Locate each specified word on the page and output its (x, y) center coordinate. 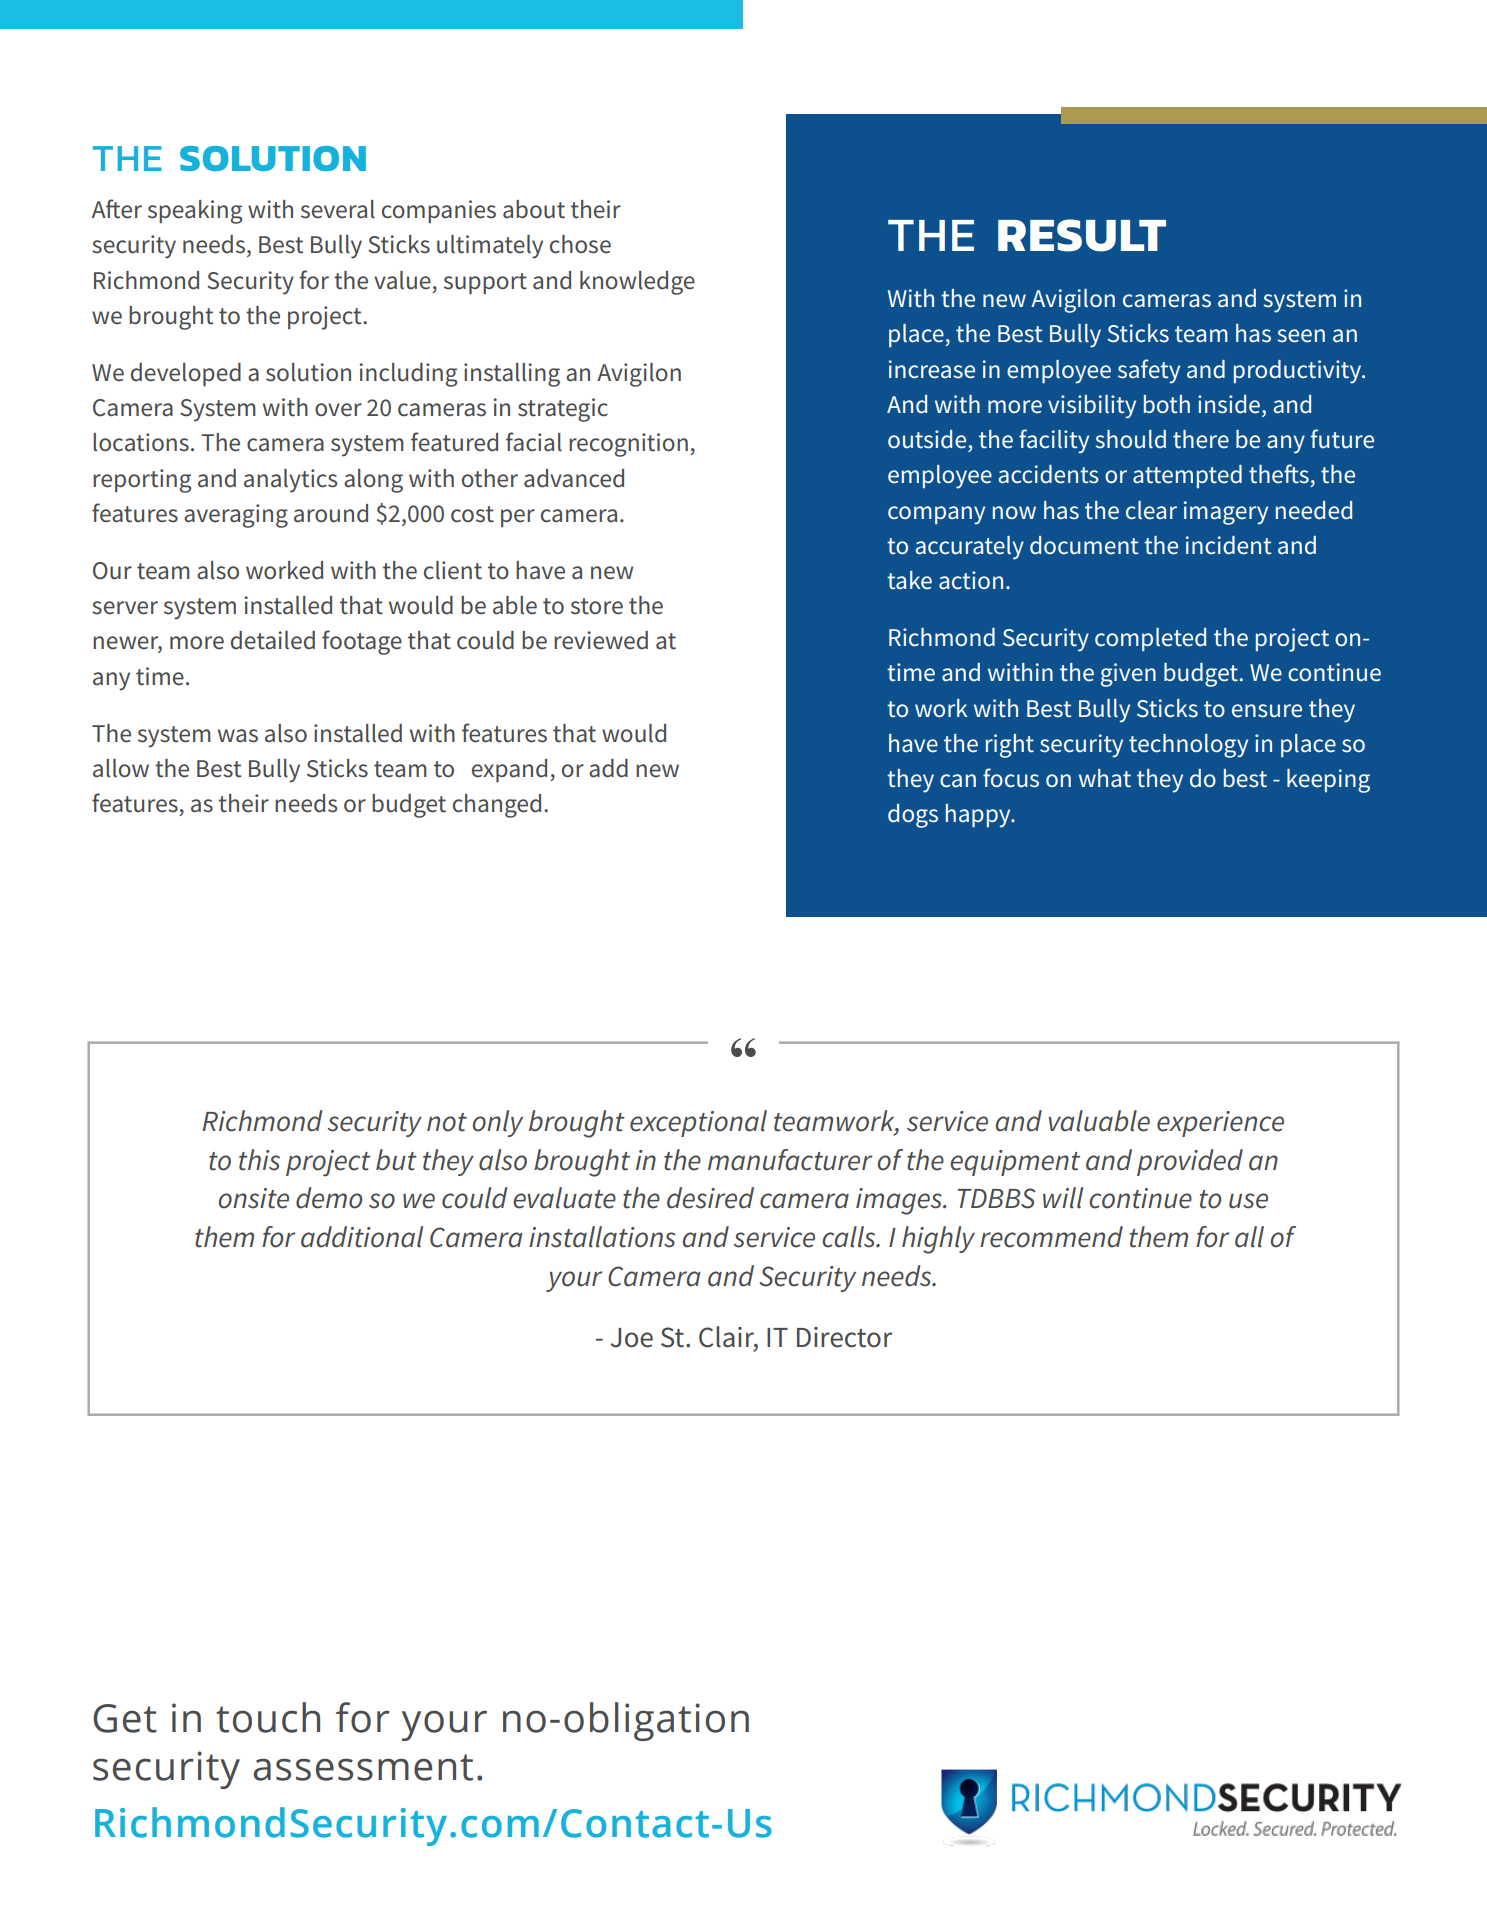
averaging (236, 516)
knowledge (637, 283)
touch (268, 1717)
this (259, 1160)
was (238, 736)
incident (1229, 545)
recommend (1051, 1237)
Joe (631, 1338)
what (1105, 778)
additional (362, 1237)
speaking (195, 212)
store (597, 606)
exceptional (698, 1123)
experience (1220, 1124)
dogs (913, 816)
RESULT (1082, 235)
